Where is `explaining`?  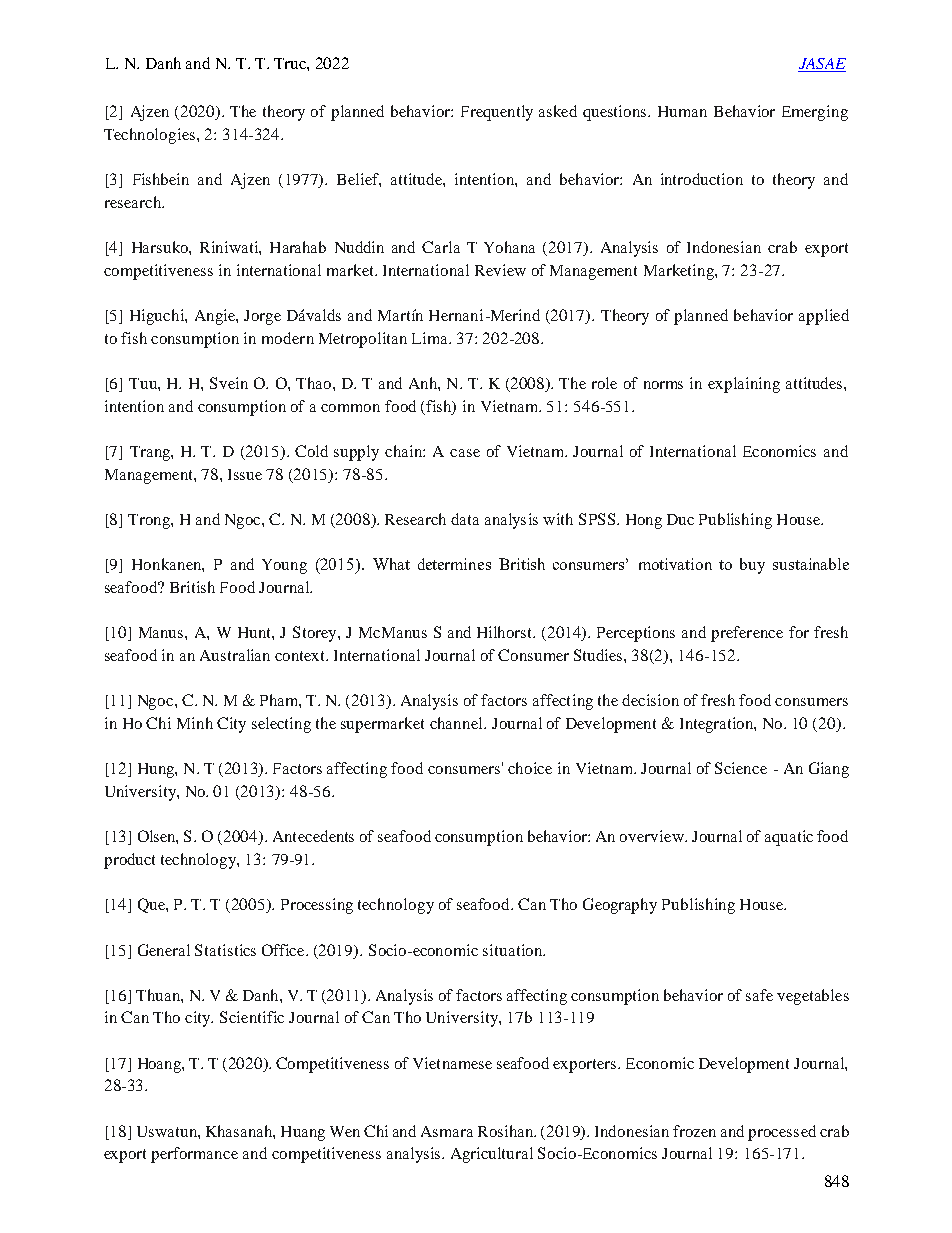 explaining is located at coordinates (744, 385).
